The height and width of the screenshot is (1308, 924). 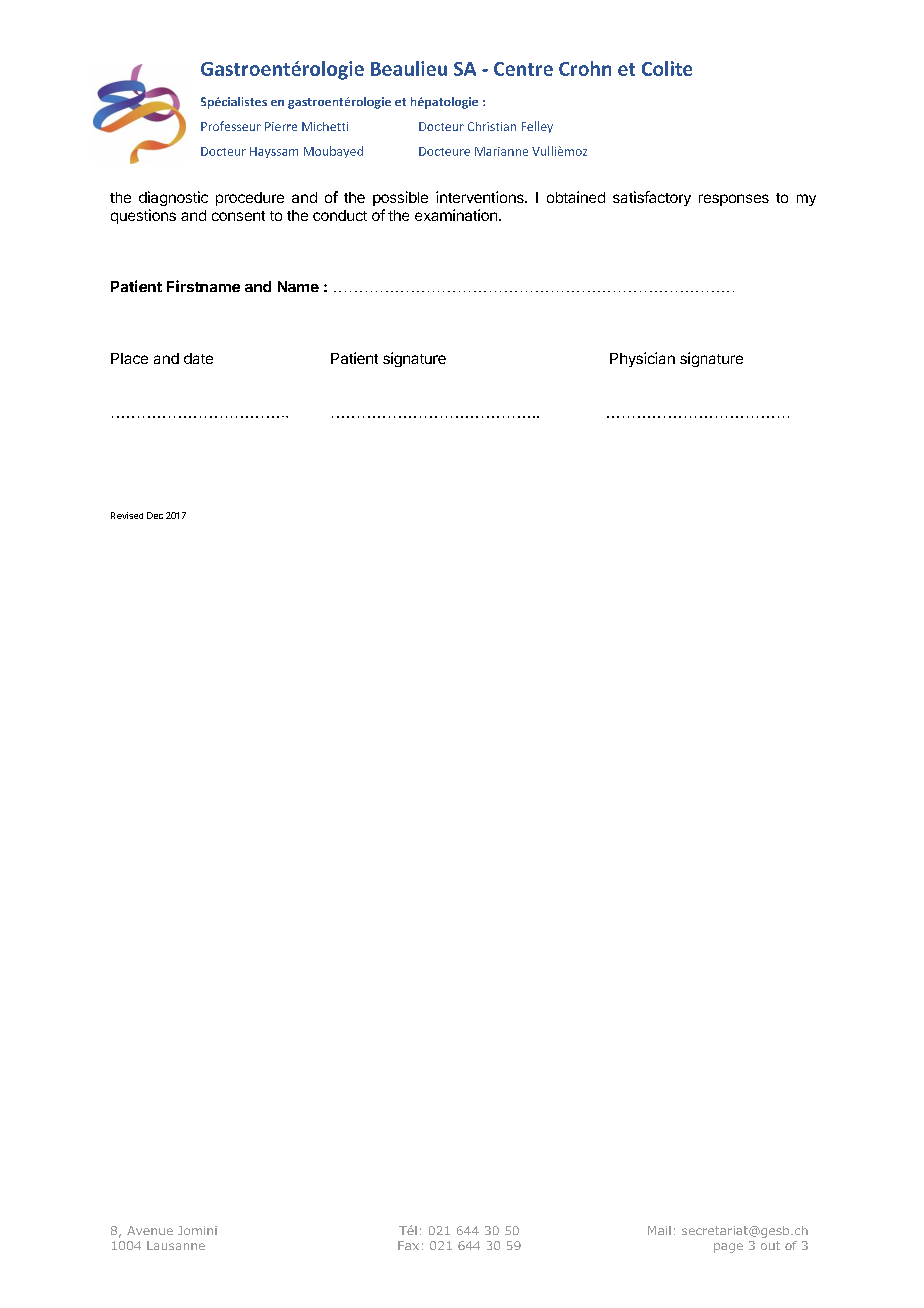 I want to click on Pierre, so click(x=281, y=126).
